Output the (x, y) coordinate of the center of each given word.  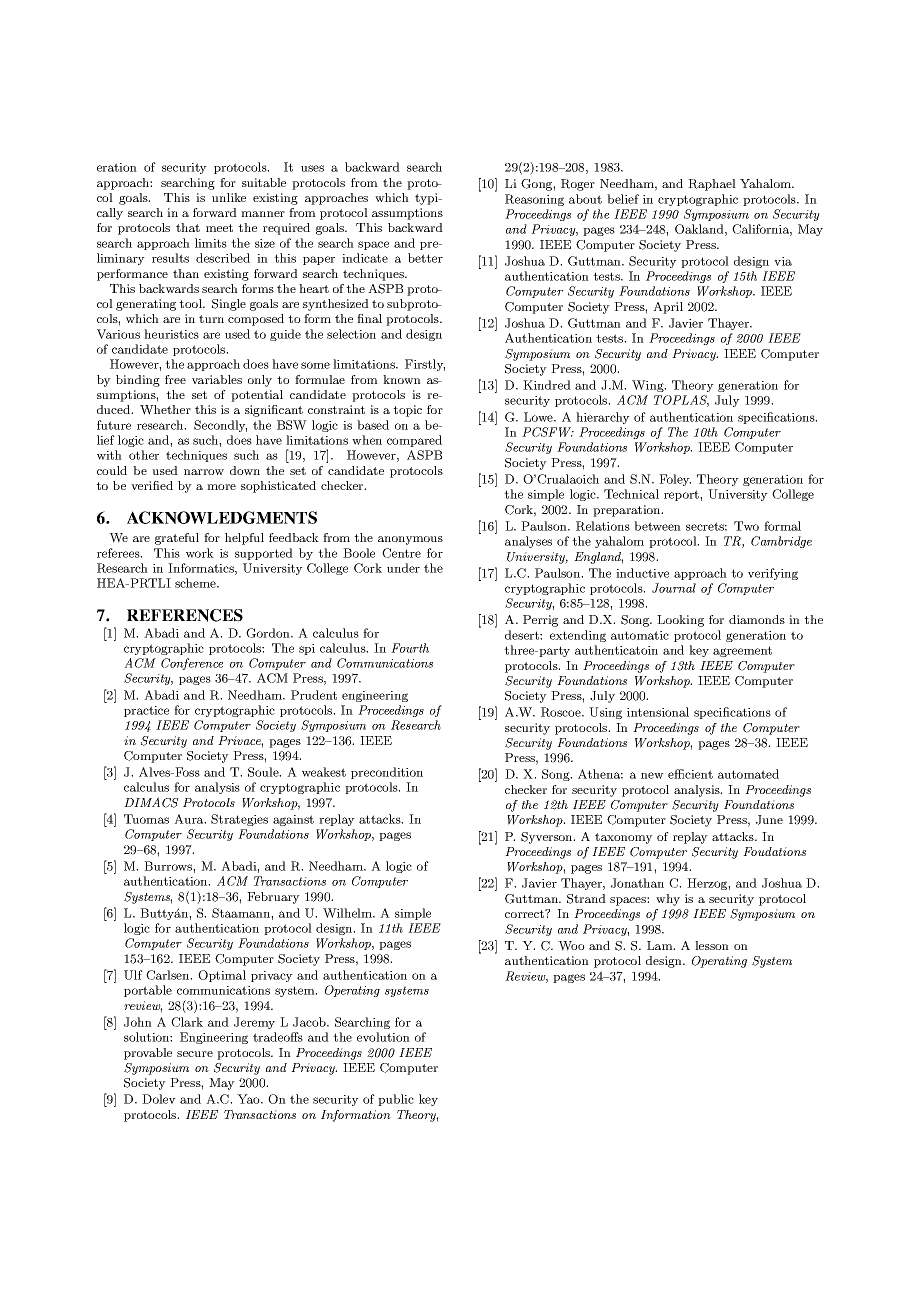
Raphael (712, 185)
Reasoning (534, 200)
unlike (229, 197)
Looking (680, 621)
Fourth (410, 648)
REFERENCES (185, 615)
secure (195, 1054)
